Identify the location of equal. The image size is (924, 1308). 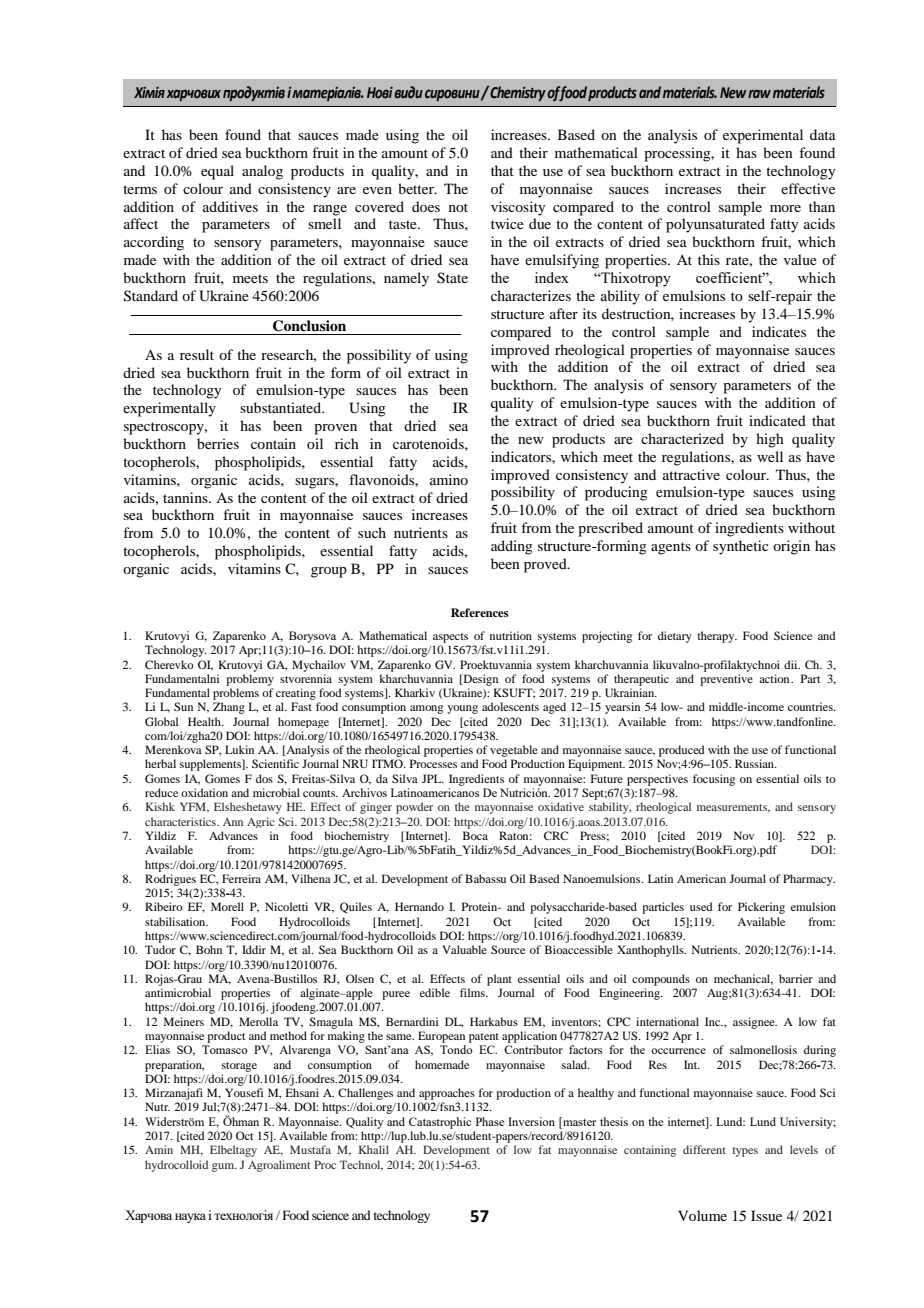
(217, 172).
